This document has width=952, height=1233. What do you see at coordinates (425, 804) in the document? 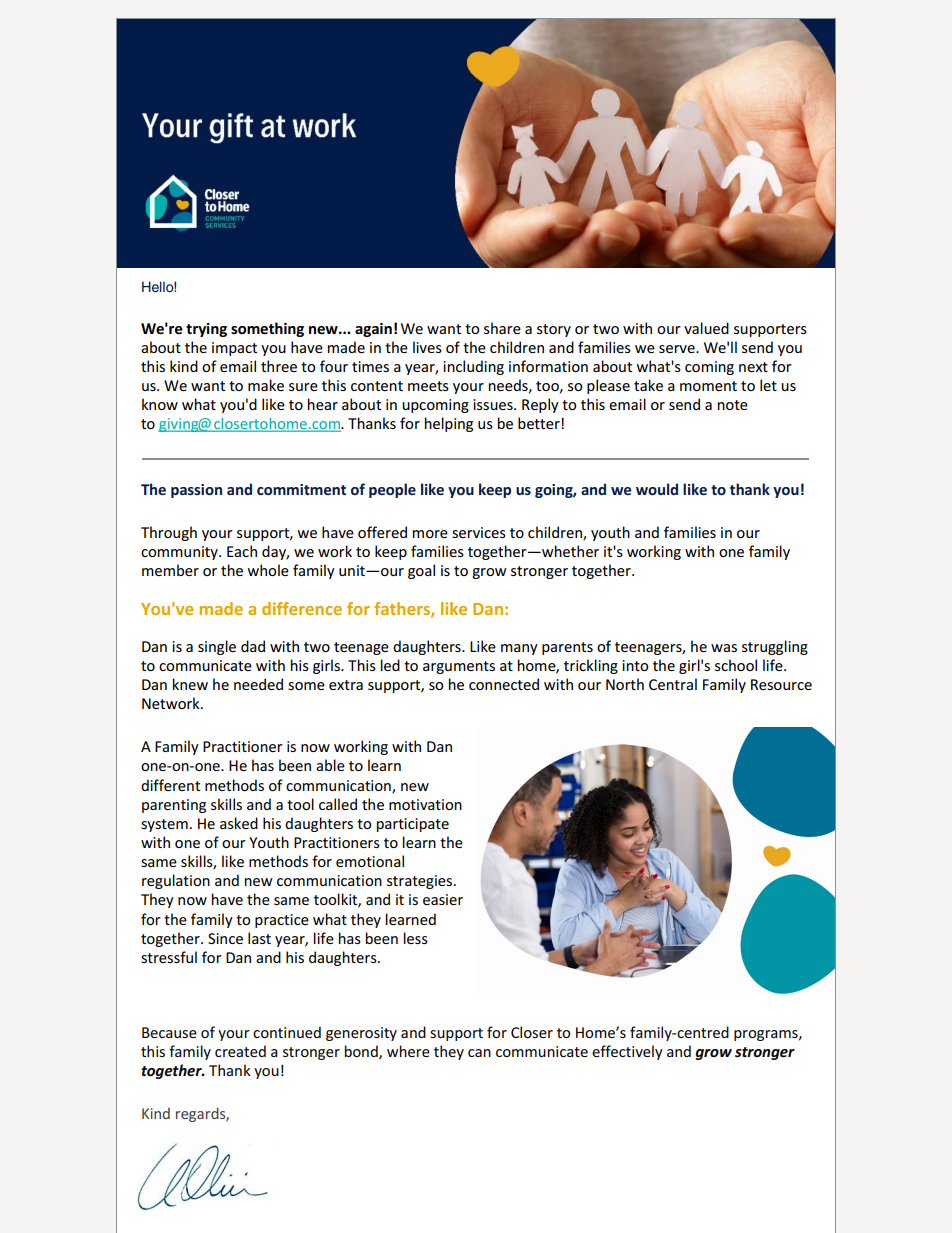
I see `motivation` at bounding box center [425, 804].
